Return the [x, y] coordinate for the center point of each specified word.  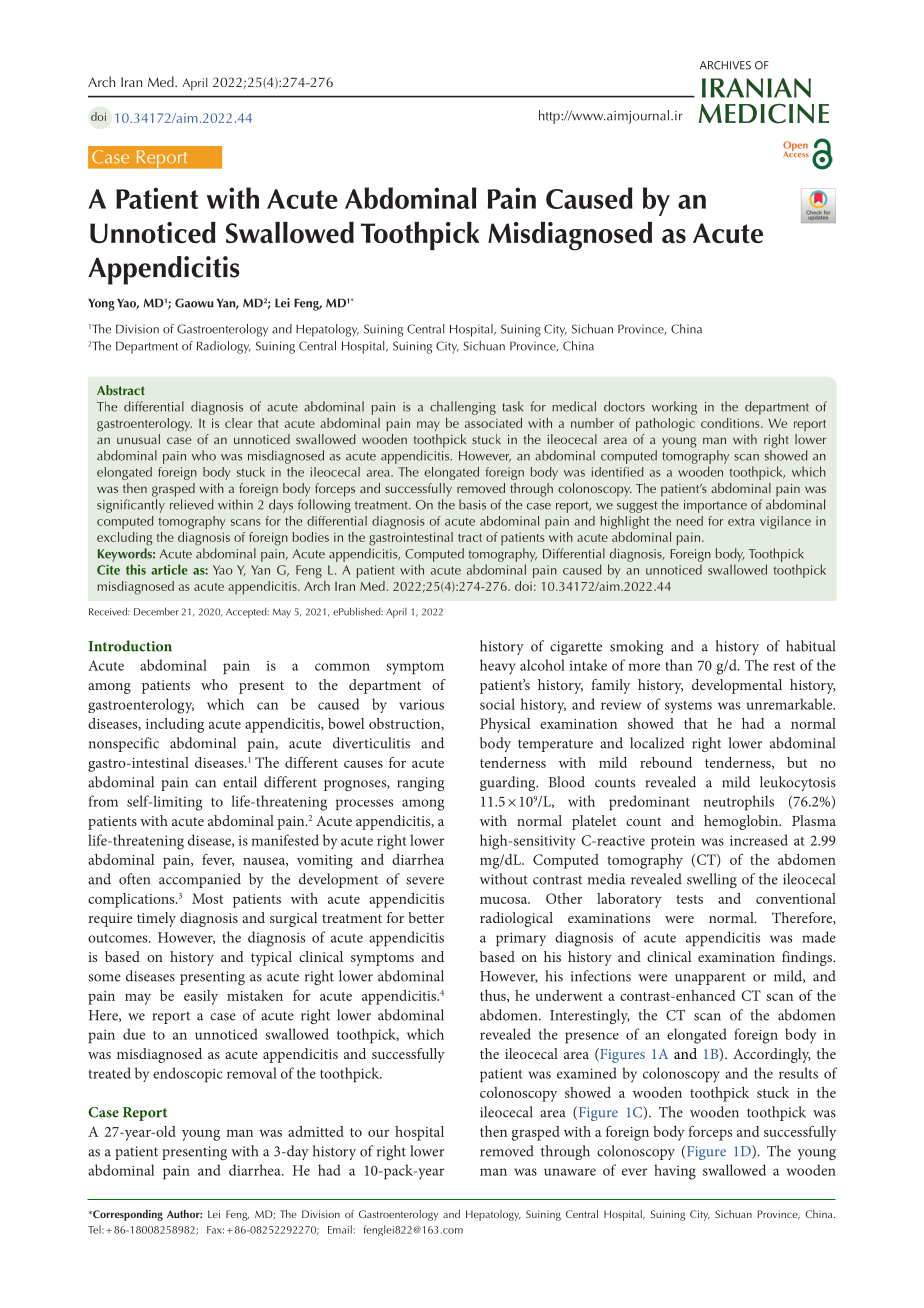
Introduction [130, 646]
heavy [498, 667]
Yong [101, 305]
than [679, 665]
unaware [570, 1172]
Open [795, 147]
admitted [316, 1131]
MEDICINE [764, 114]
